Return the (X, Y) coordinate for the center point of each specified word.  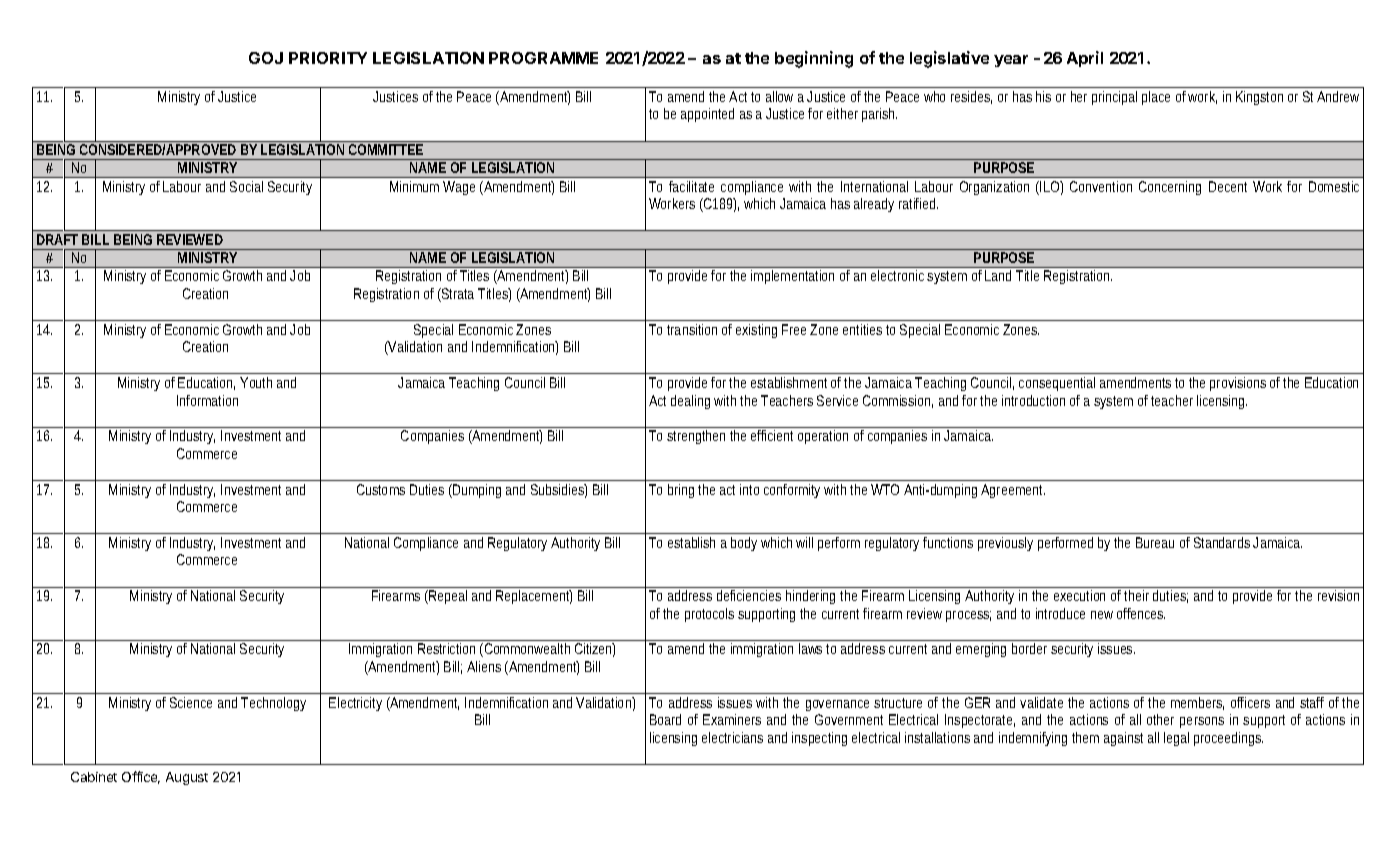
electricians (732, 737)
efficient (772, 435)
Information (207, 400)
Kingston (1259, 98)
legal (1176, 739)
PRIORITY (328, 58)
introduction (1033, 400)
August (187, 778)
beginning (814, 59)
